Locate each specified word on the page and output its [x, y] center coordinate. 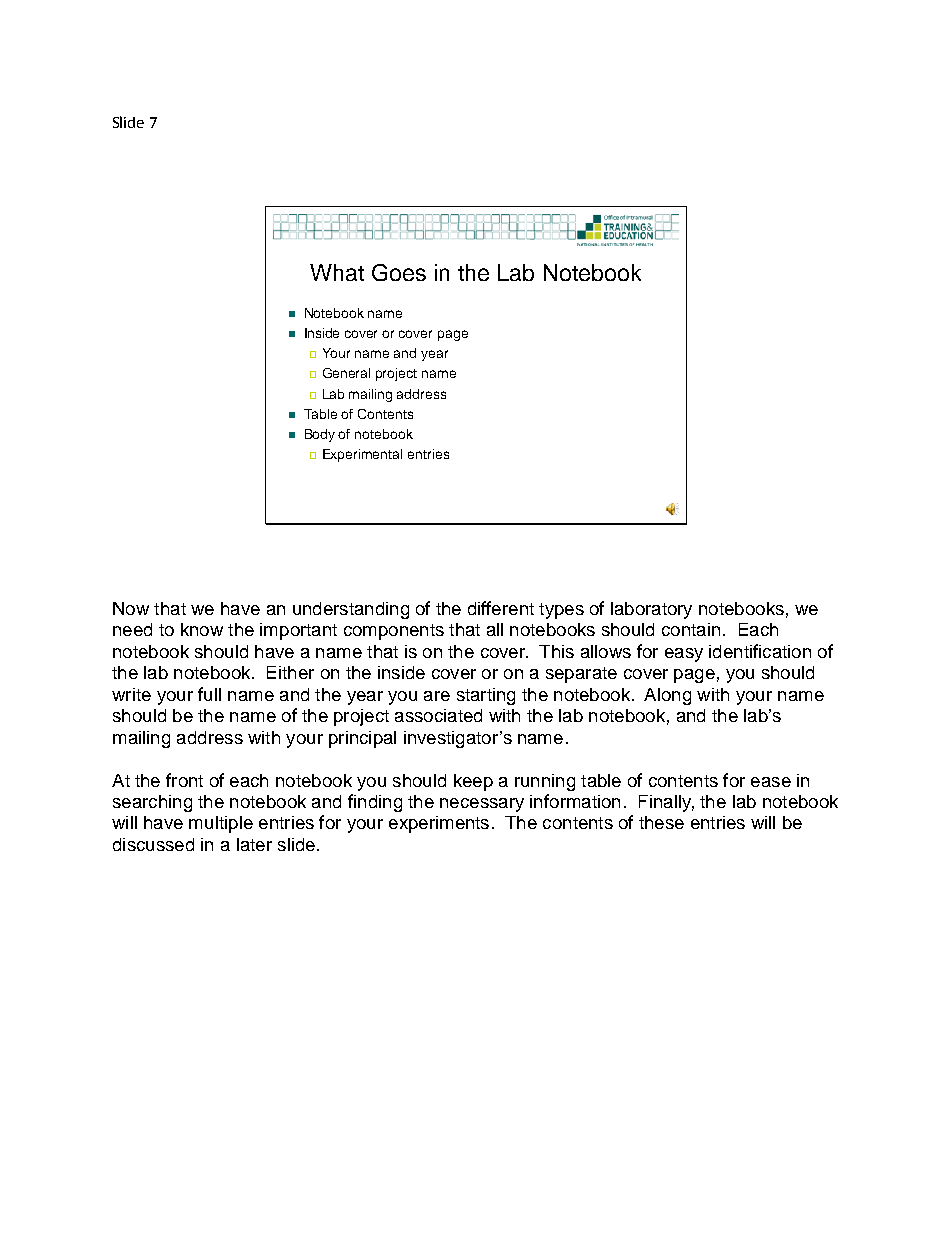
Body [320, 435]
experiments [439, 824]
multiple [221, 824]
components [394, 632]
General [346, 373]
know [202, 629]
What [337, 272]
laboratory [651, 610]
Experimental [362, 455]
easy [684, 655]
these [661, 822]
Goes [399, 272]
